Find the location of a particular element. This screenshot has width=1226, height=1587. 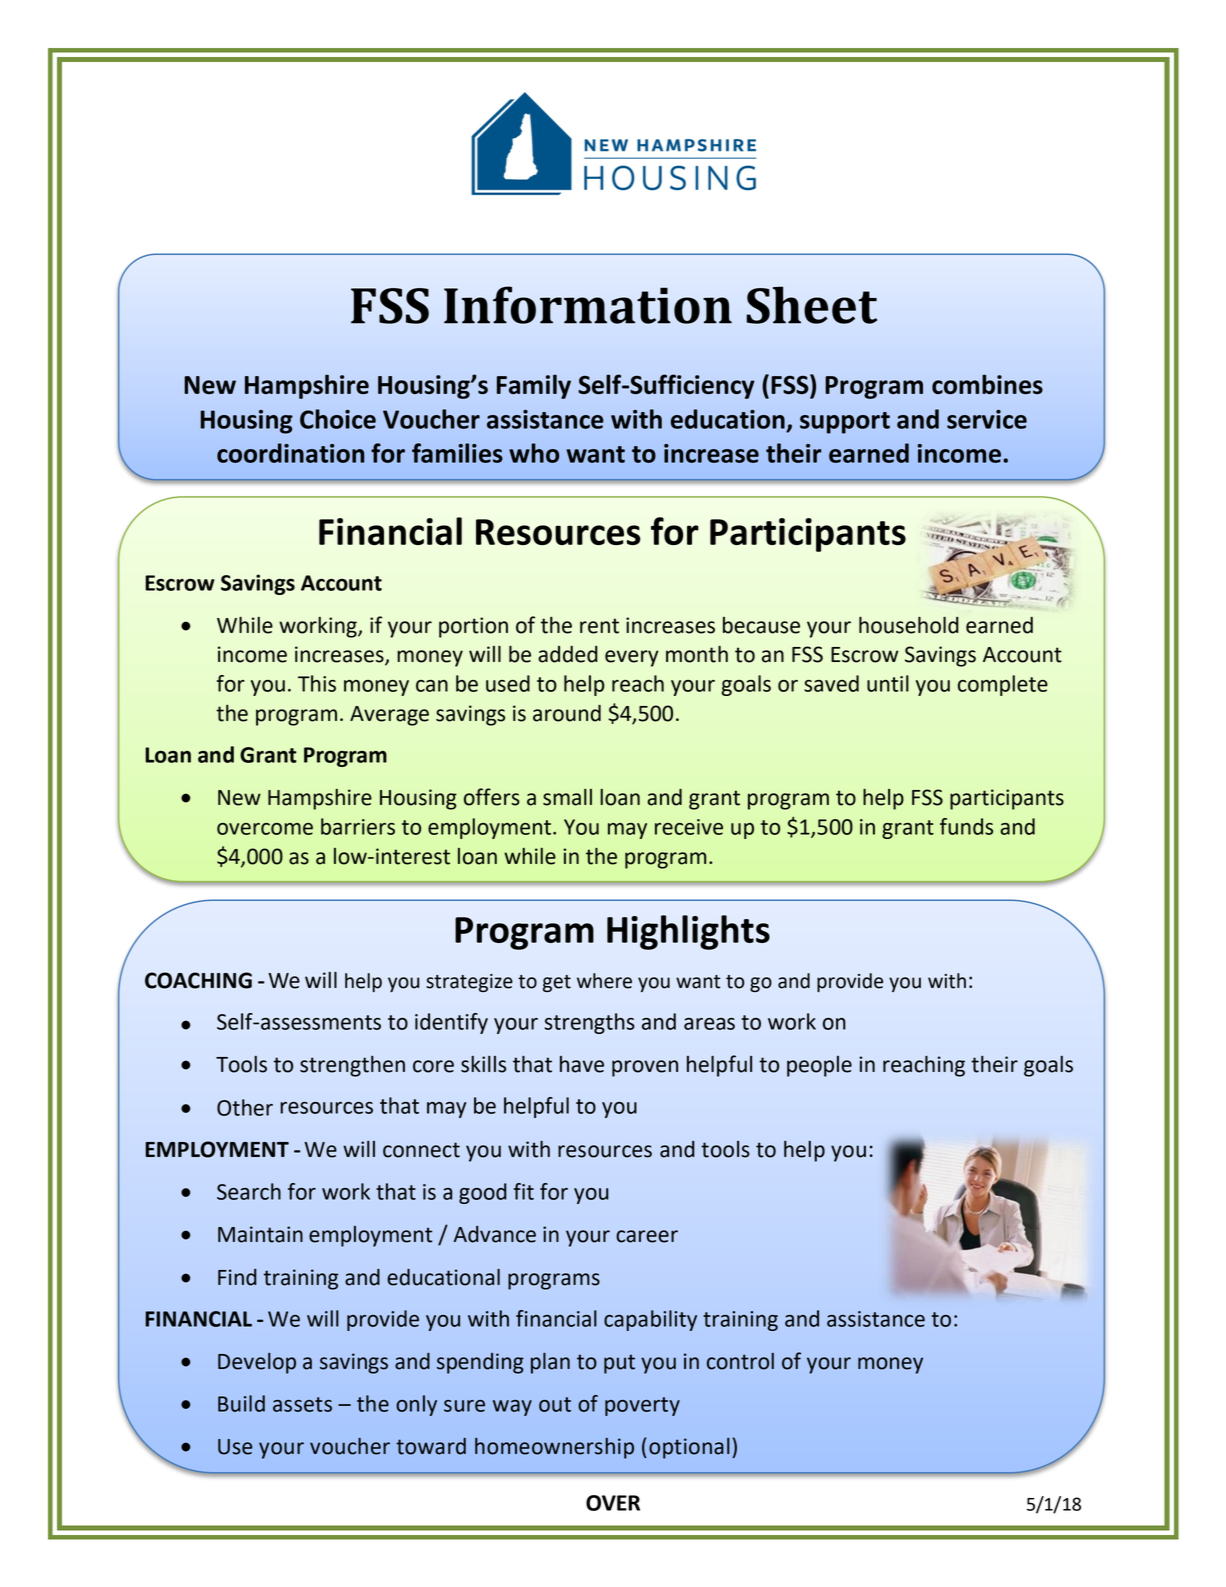

COACHING is located at coordinates (198, 980).
